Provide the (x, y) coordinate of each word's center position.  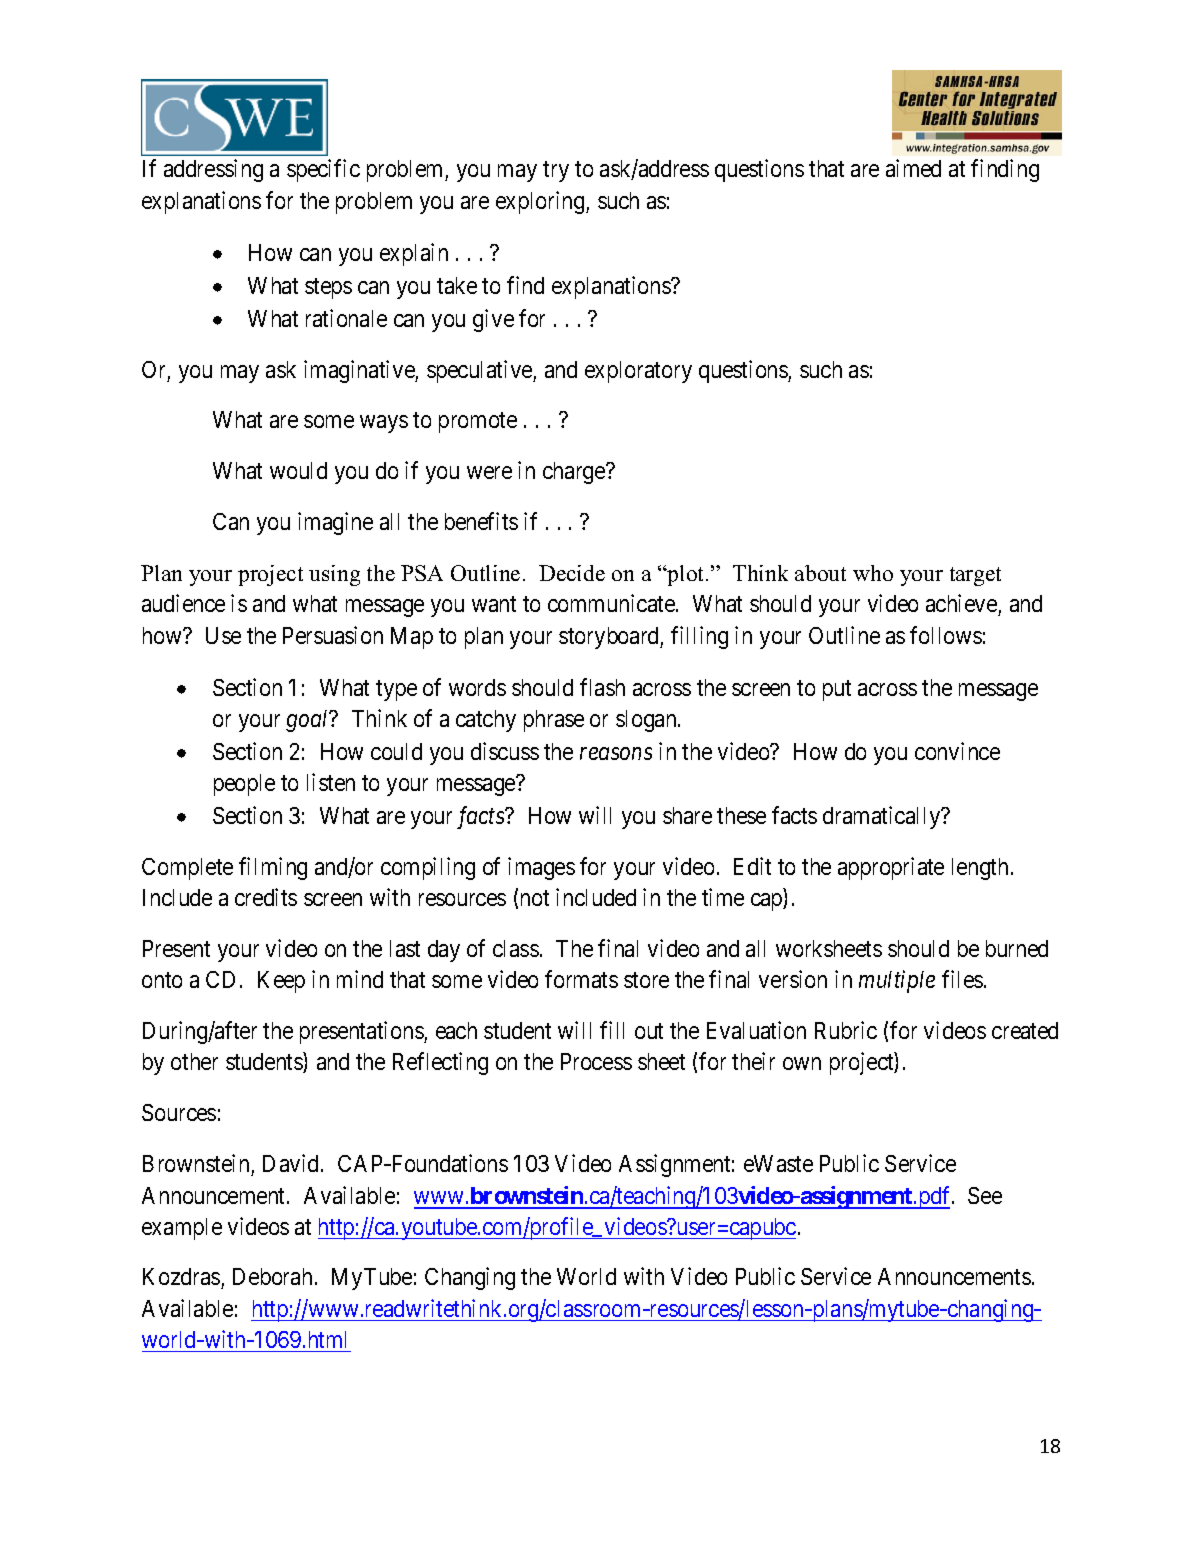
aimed (913, 168)
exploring (541, 202)
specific (323, 170)
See (985, 1195)
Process (596, 1061)
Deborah (272, 1276)
